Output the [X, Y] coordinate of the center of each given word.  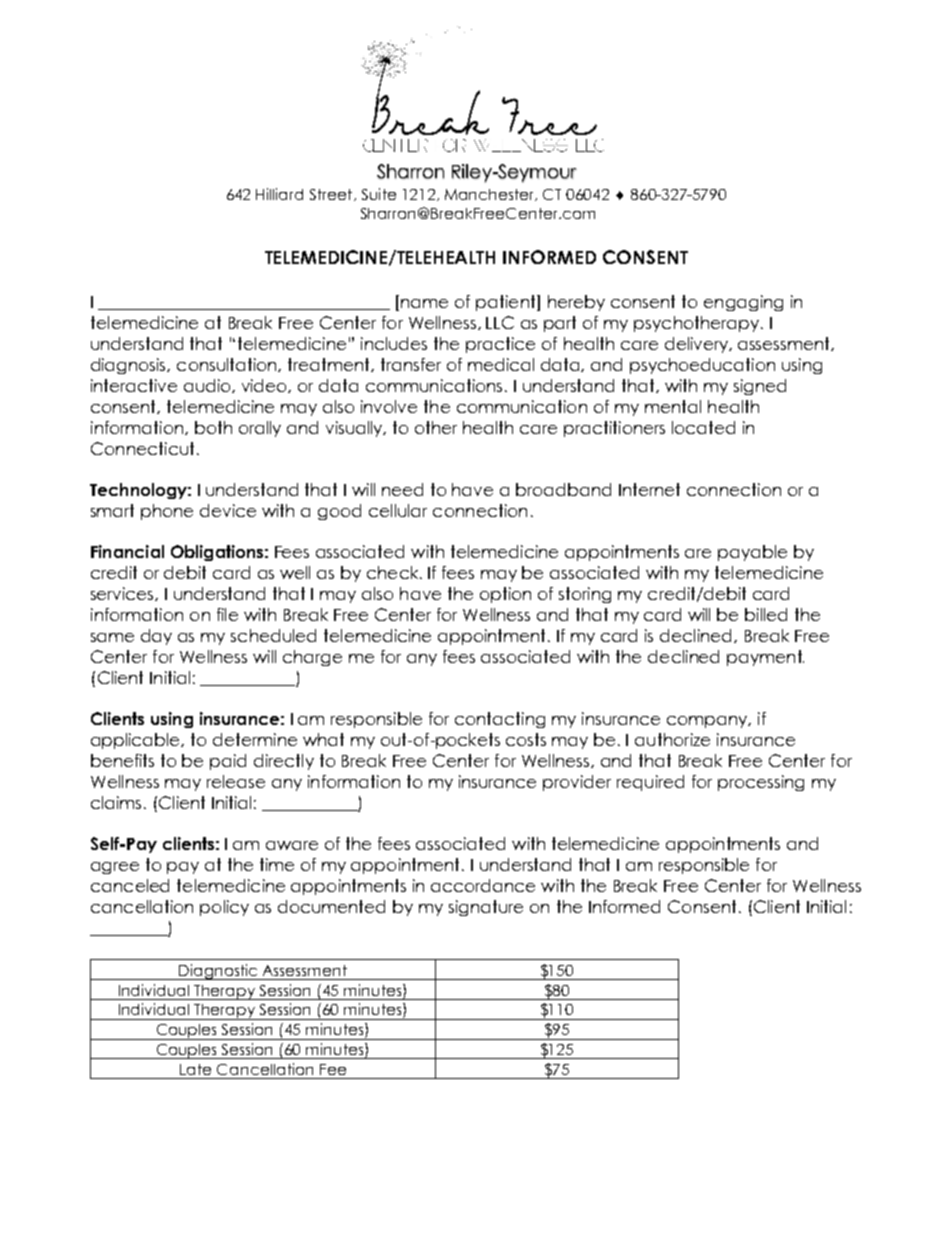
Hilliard [279, 194]
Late [195, 1069]
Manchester [491, 195]
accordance [483, 885]
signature [486, 908]
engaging [743, 303]
